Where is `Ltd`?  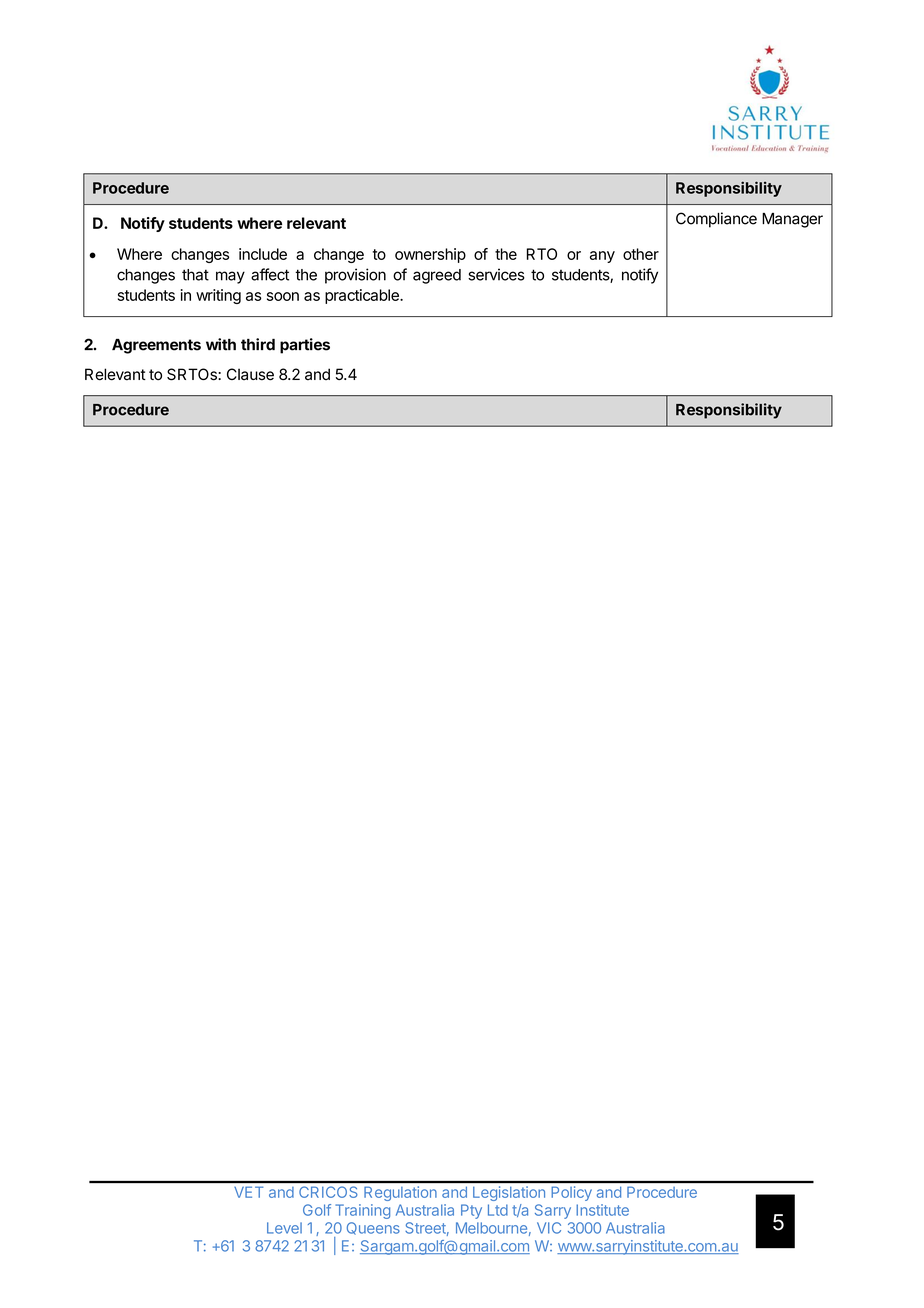
Ltd is located at coordinates (498, 1210).
